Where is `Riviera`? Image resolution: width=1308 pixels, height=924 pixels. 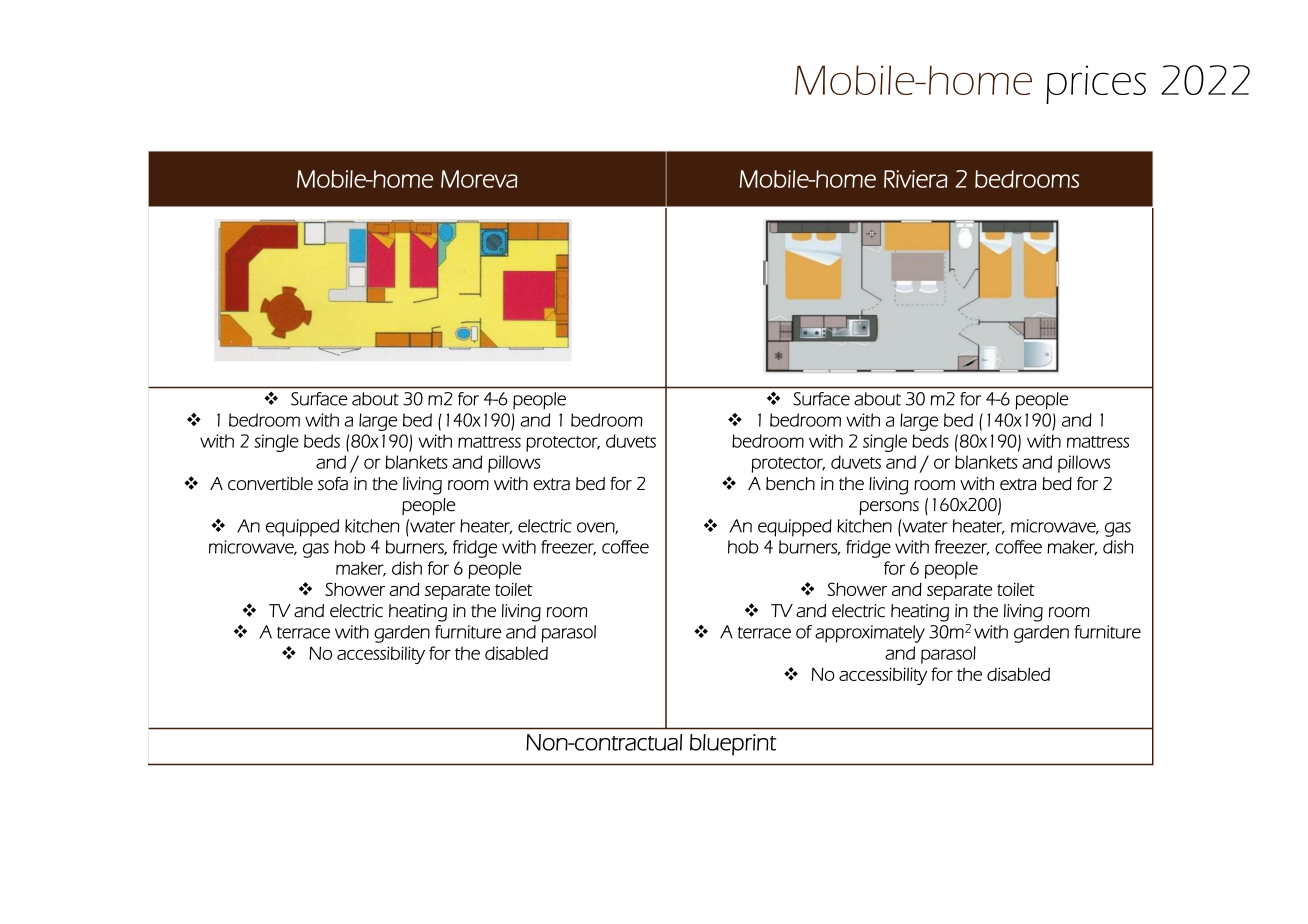 Riviera is located at coordinates (915, 179).
